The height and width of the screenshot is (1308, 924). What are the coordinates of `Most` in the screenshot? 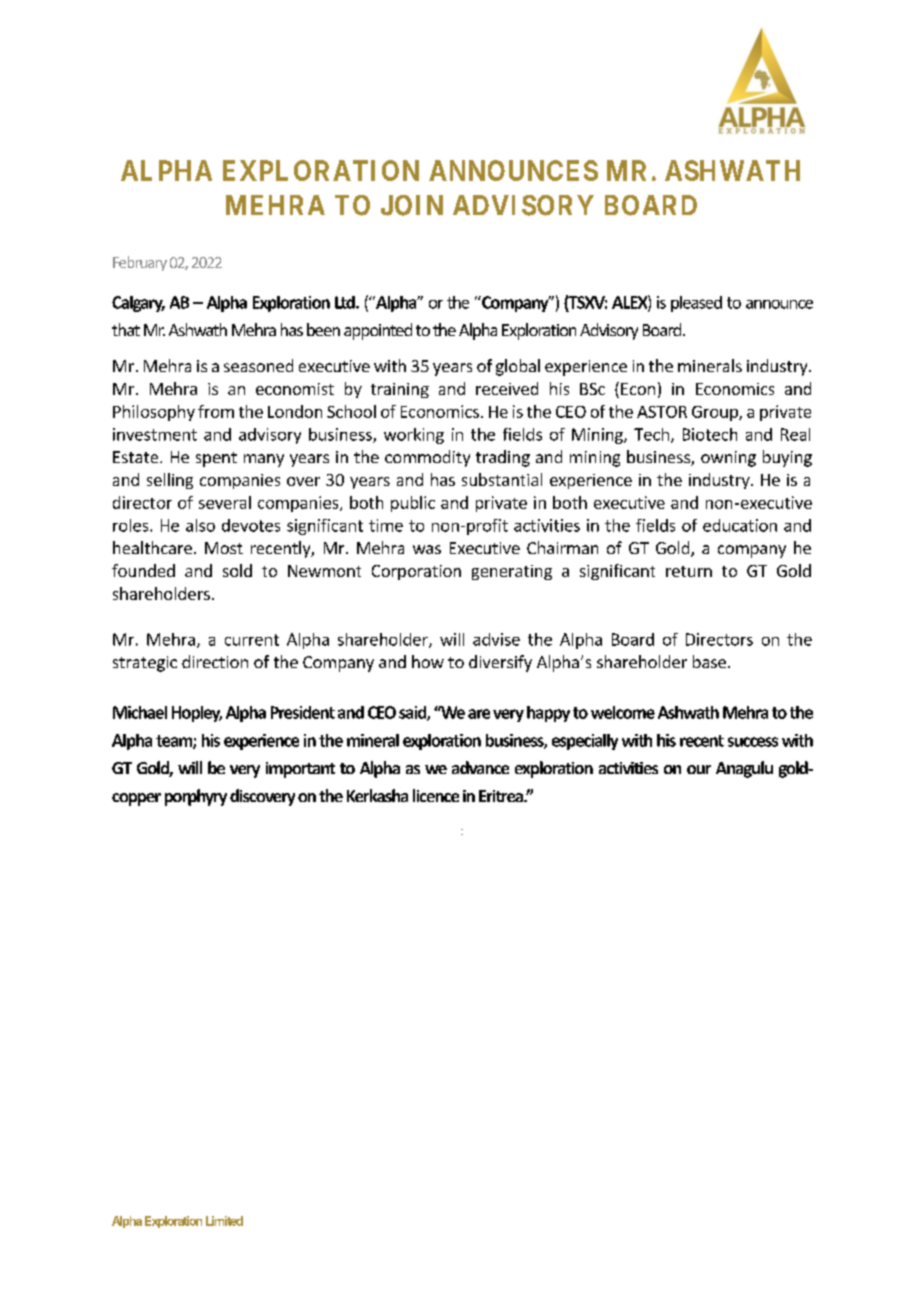 It's located at (224, 548).
